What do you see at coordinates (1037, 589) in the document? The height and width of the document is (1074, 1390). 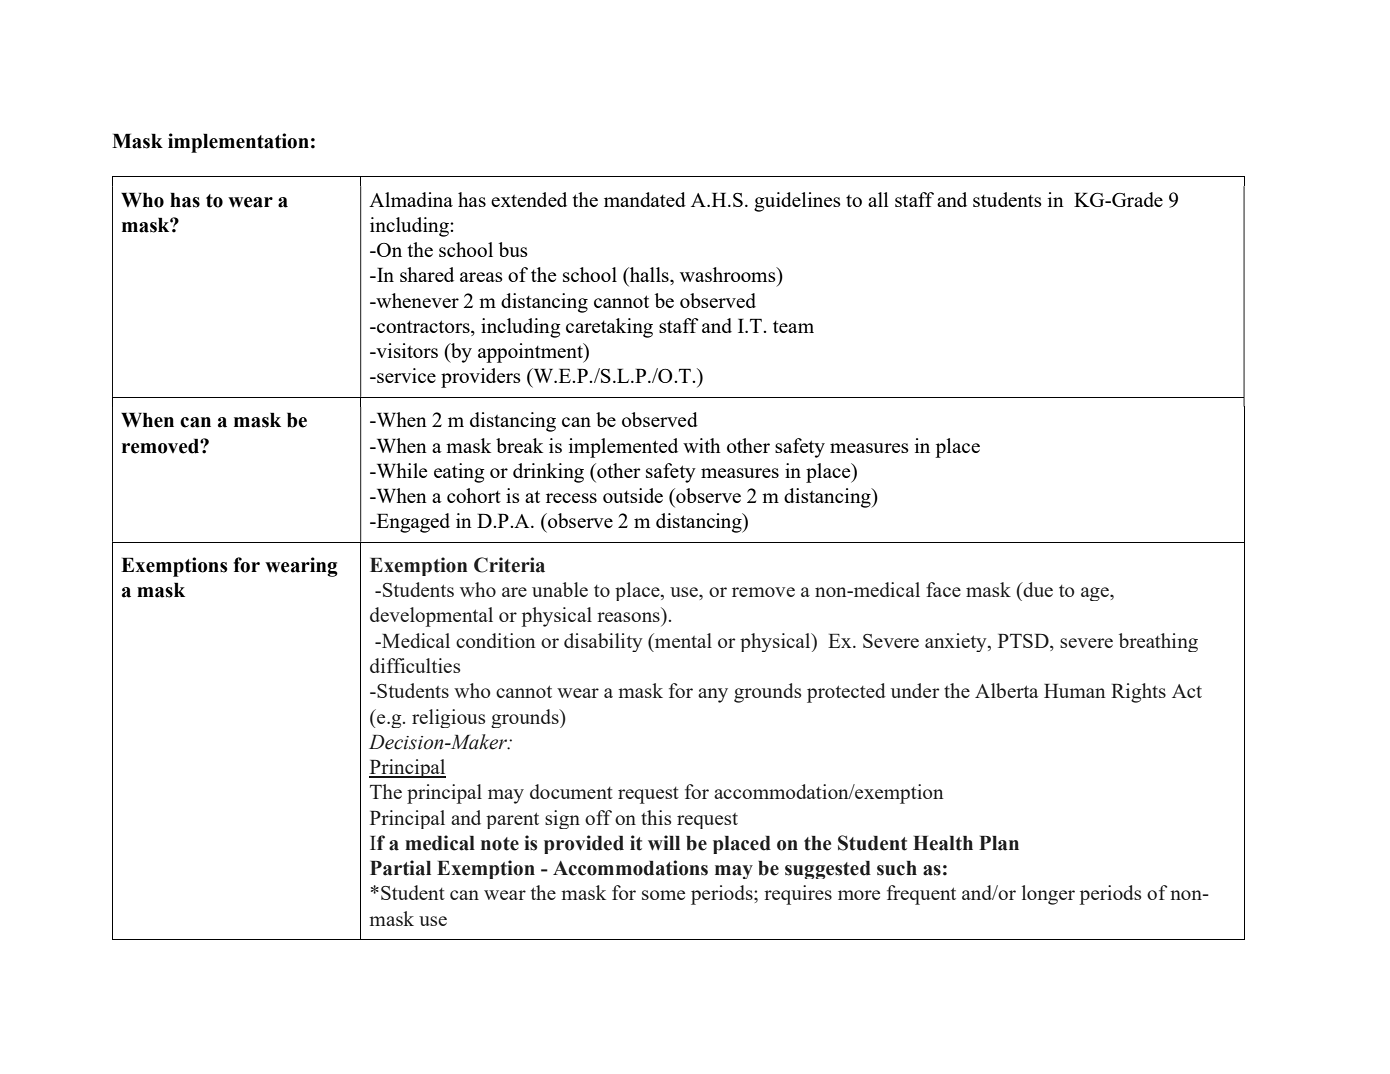 I see `due` at bounding box center [1037, 589].
